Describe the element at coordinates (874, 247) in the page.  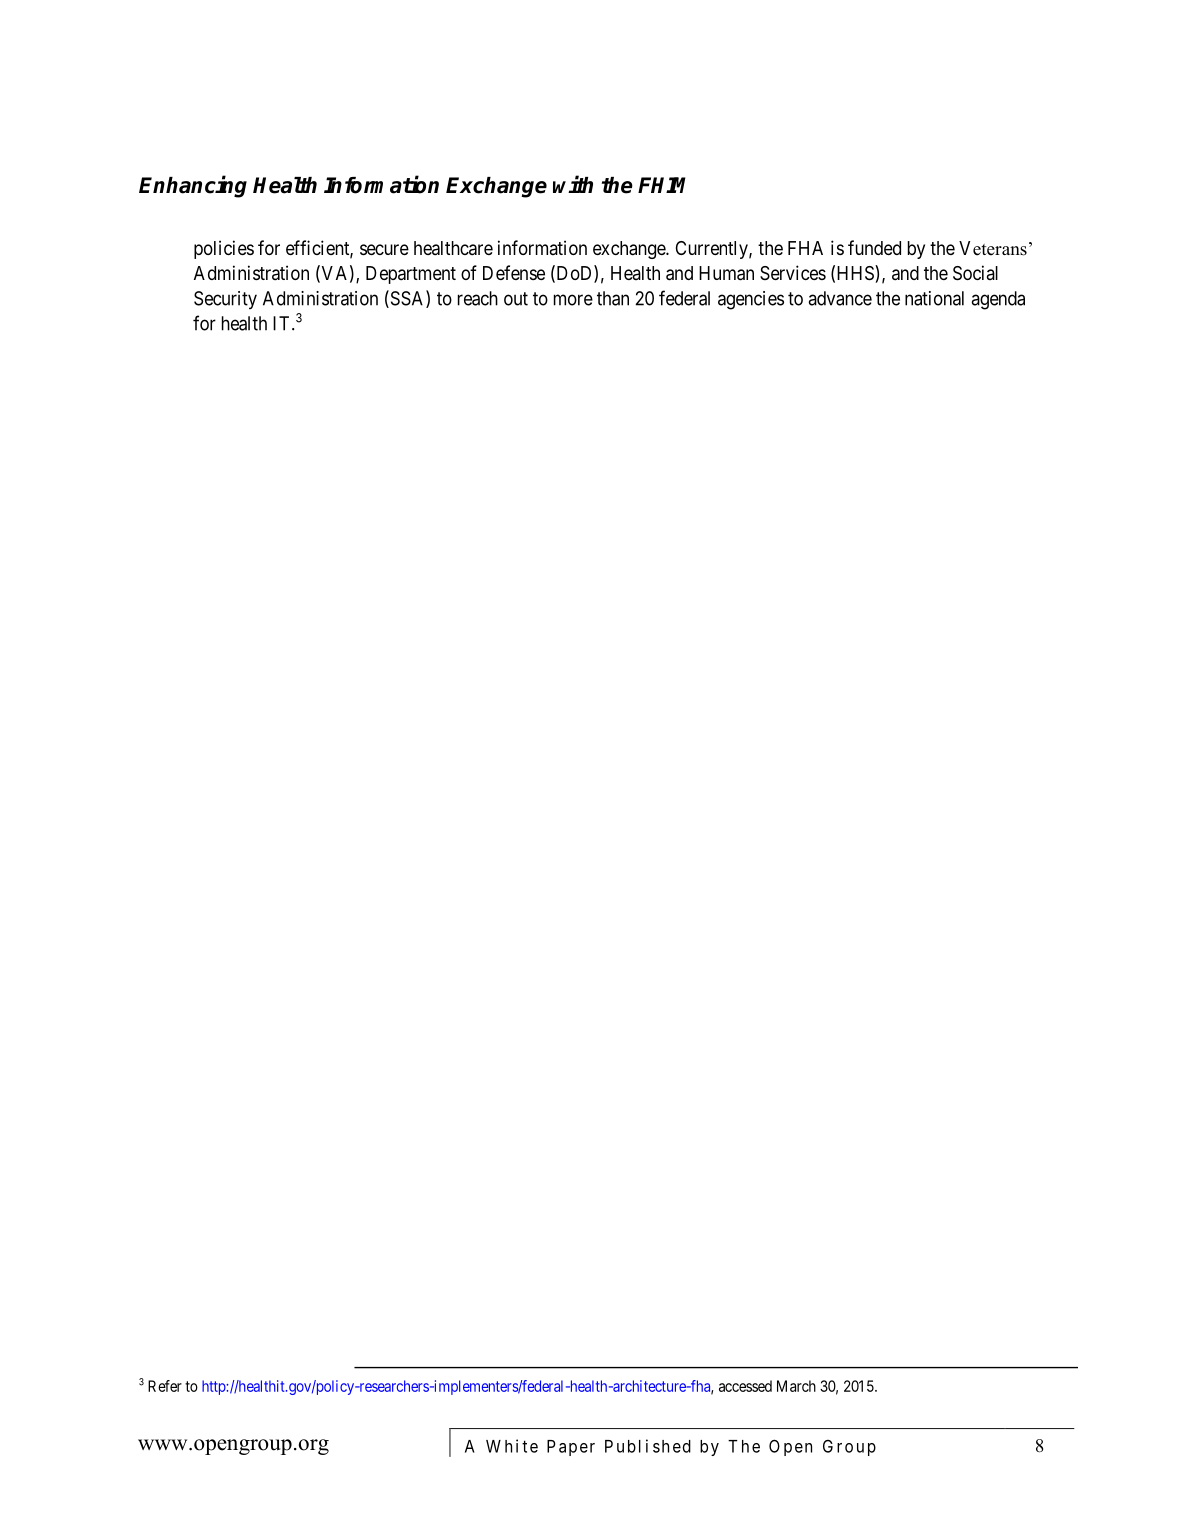
I see `funded` at that location.
